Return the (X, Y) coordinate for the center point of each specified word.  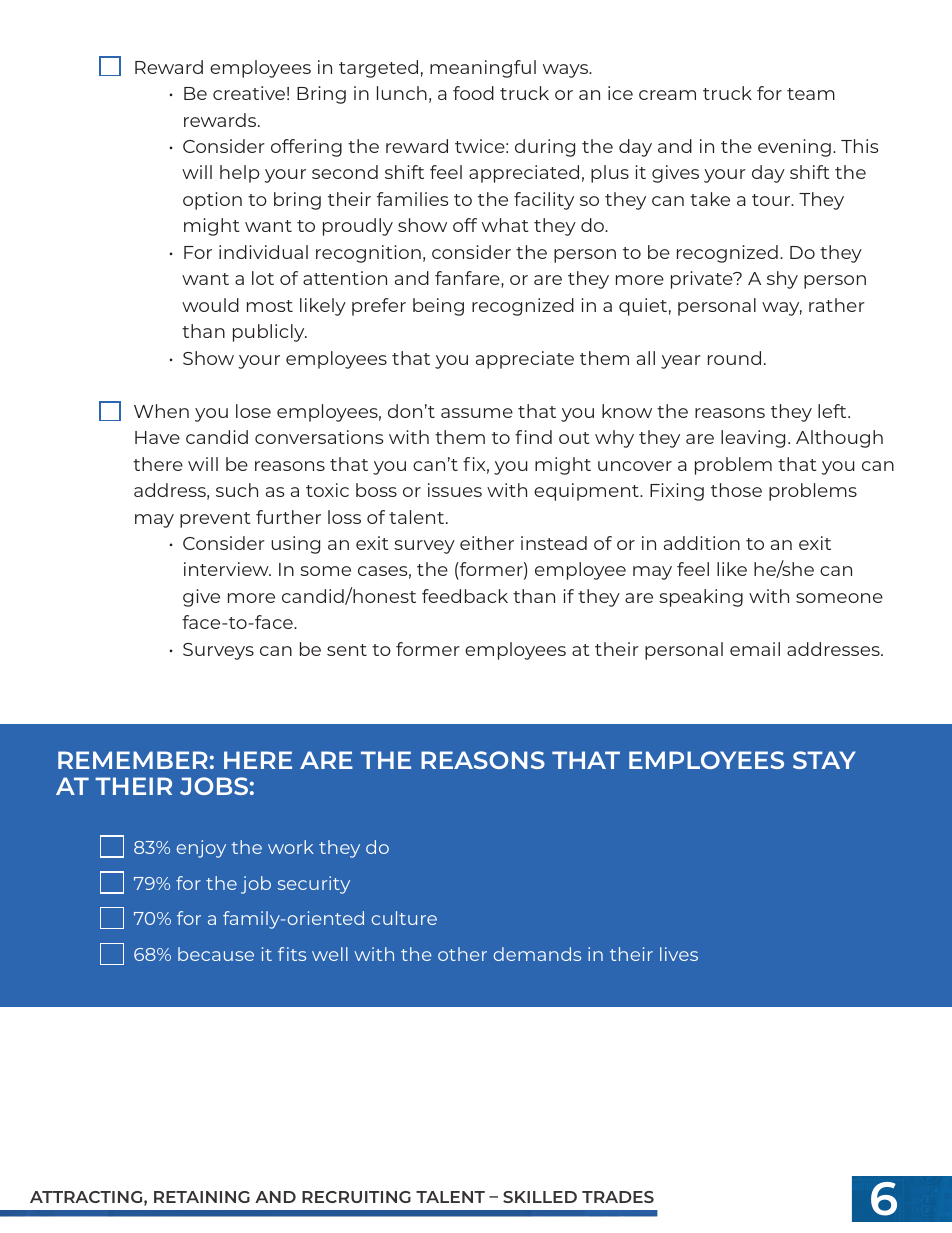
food (473, 93)
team (811, 94)
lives (679, 954)
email (755, 649)
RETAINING (202, 1197)
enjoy (201, 849)
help (240, 174)
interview (227, 569)
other (462, 954)
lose (253, 411)
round (734, 358)
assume (477, 413)
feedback (465, 596)
